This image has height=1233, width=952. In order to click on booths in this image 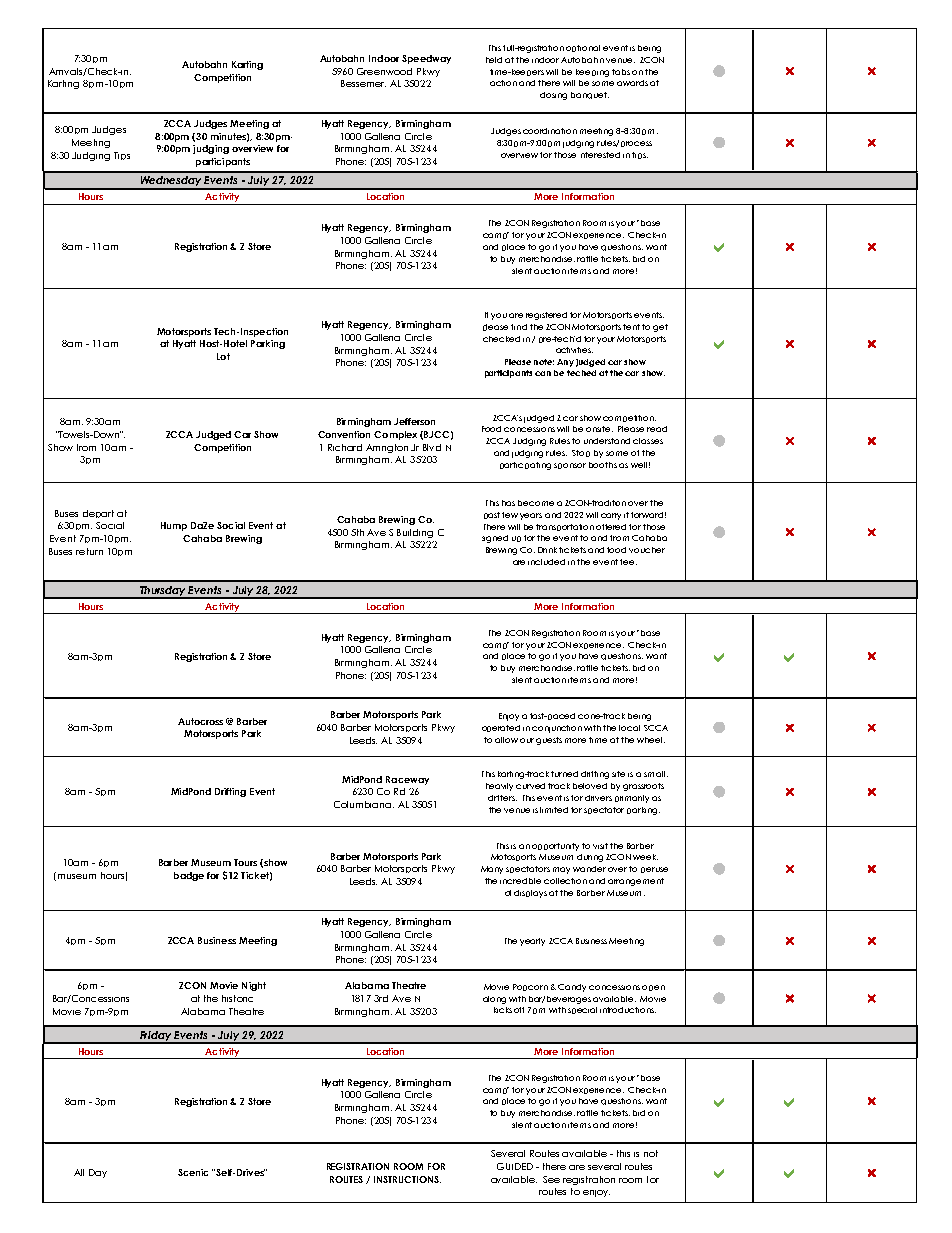, I will do `click(603, 465)`.
